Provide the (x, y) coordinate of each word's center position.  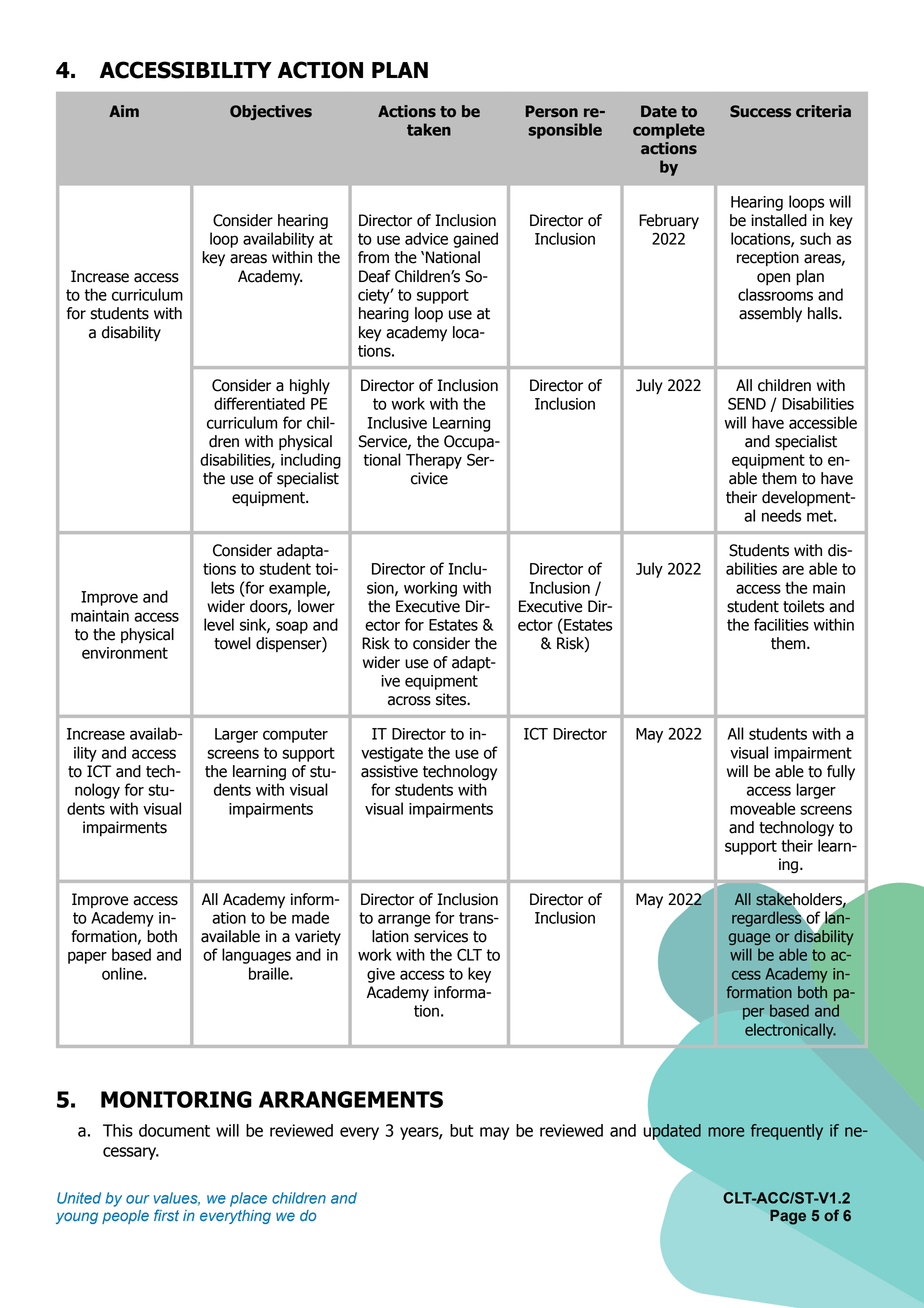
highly (310, 387)
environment (125, 653)
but (461, 1130)
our (138, 1199)
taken (429, 129)
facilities (781, 624)
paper (87, 957)
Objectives (271, 112)
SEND (747, 403)
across (409, 701)
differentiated (259, 403)
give (381, 975)
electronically (790, 1031)
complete (669, 131)
